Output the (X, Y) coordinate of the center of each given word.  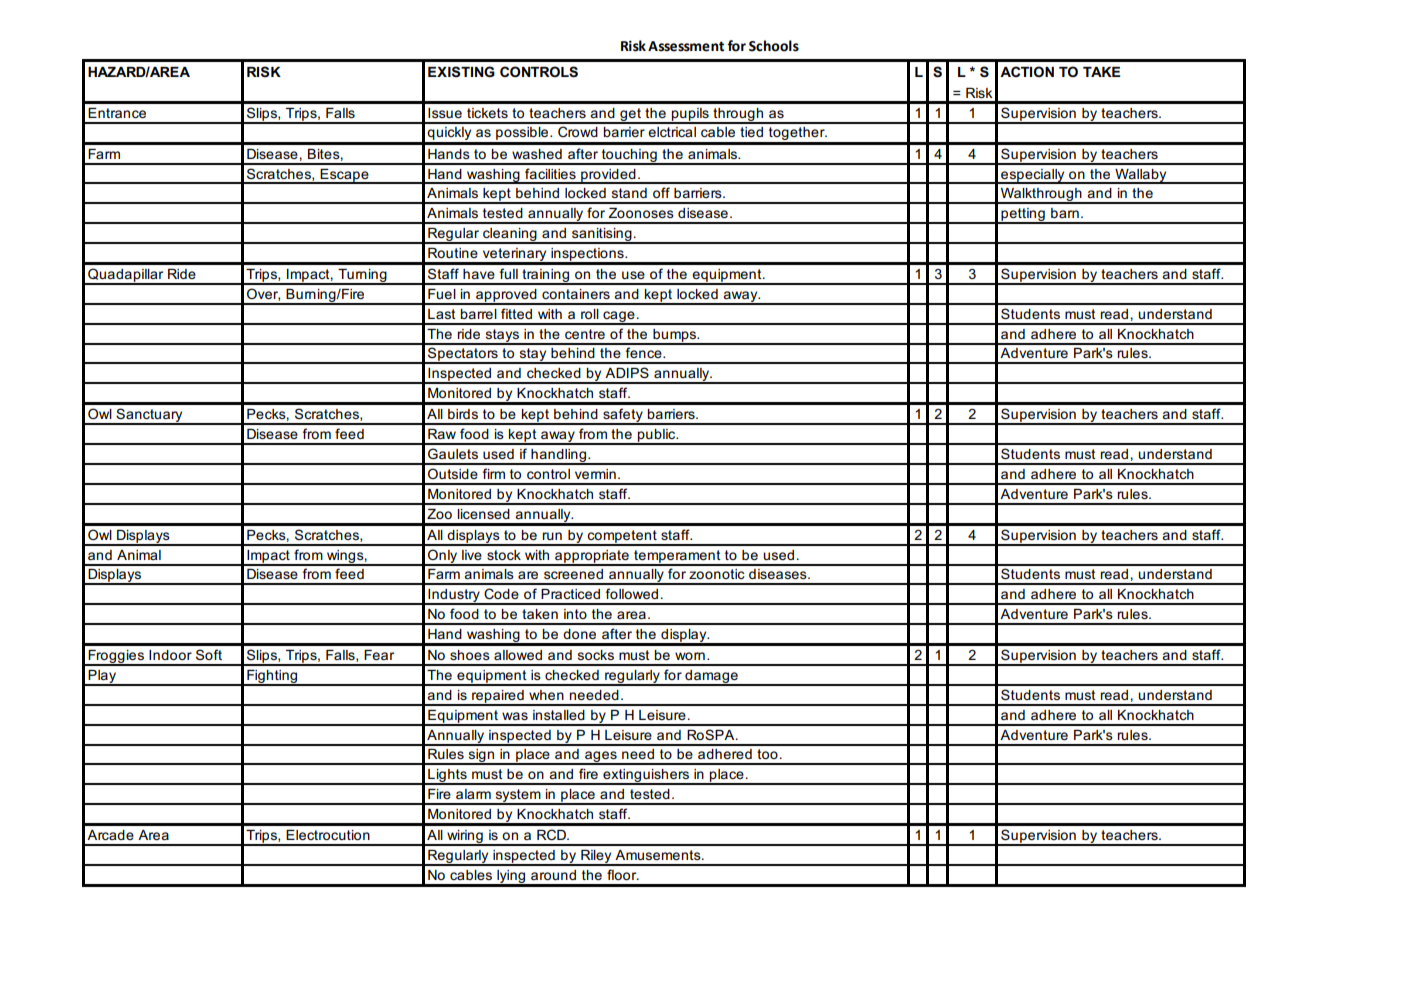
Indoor (170, 655)
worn (690, 656)
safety (623, 416)
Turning (362, 277)
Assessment (686, 46)
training (545, 277)
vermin (595, 474)
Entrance (117, 113)
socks (596, 655)
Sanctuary (149, 416)
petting (1023, 216)
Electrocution (328, 835)
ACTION (1027, 71)
